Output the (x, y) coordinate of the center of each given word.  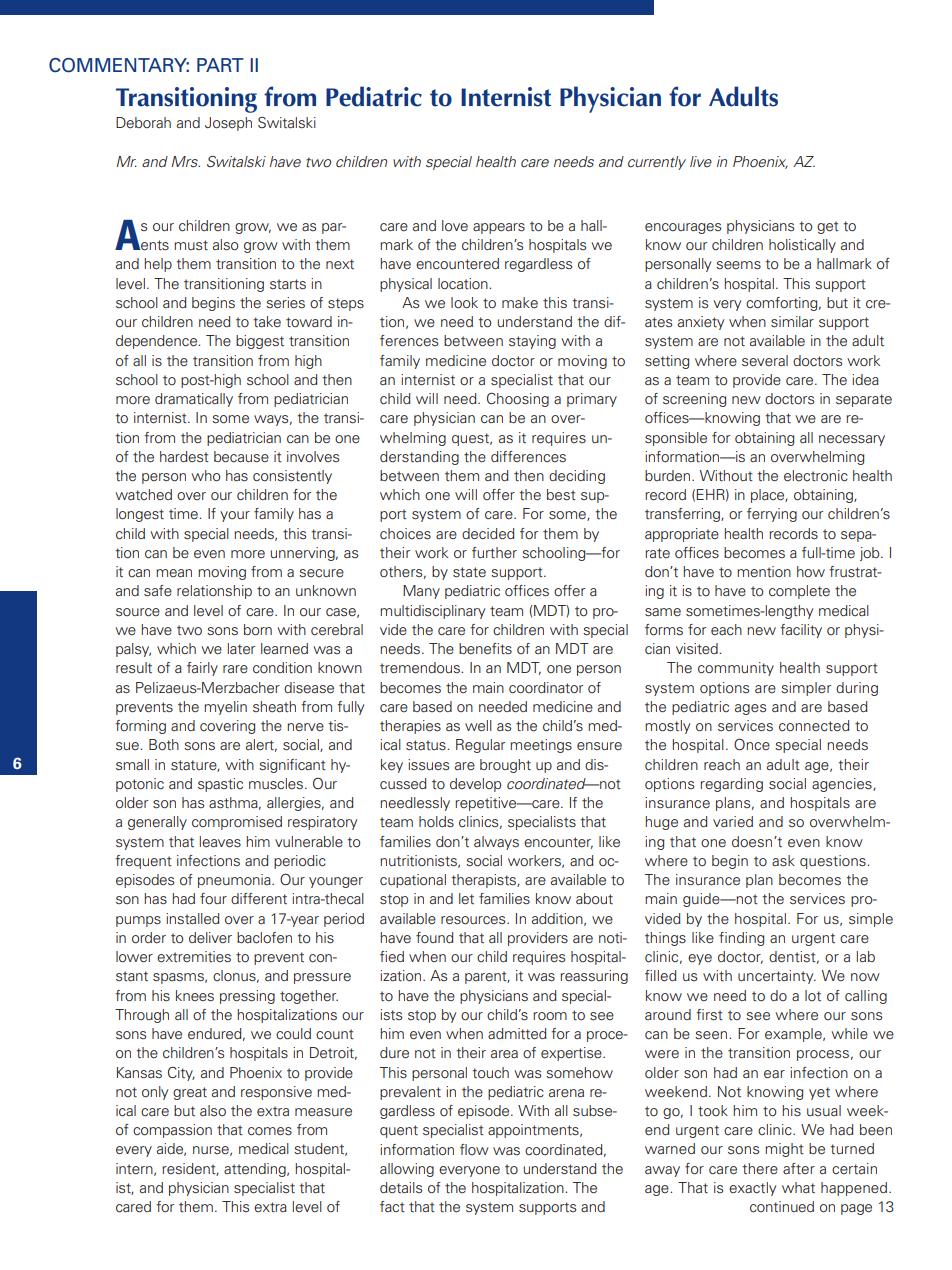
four (213, 899)
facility (801, 631)
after (799, 1169)
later (241, 649)
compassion (172, 1131)
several (765, 360)
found (435, 937)
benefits (485, 649)
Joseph (228, 124)
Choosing (518, 399)
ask (783, 860)
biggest (260, 342)
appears (499, 228)
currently (657, 163)
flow (474, 1149)
